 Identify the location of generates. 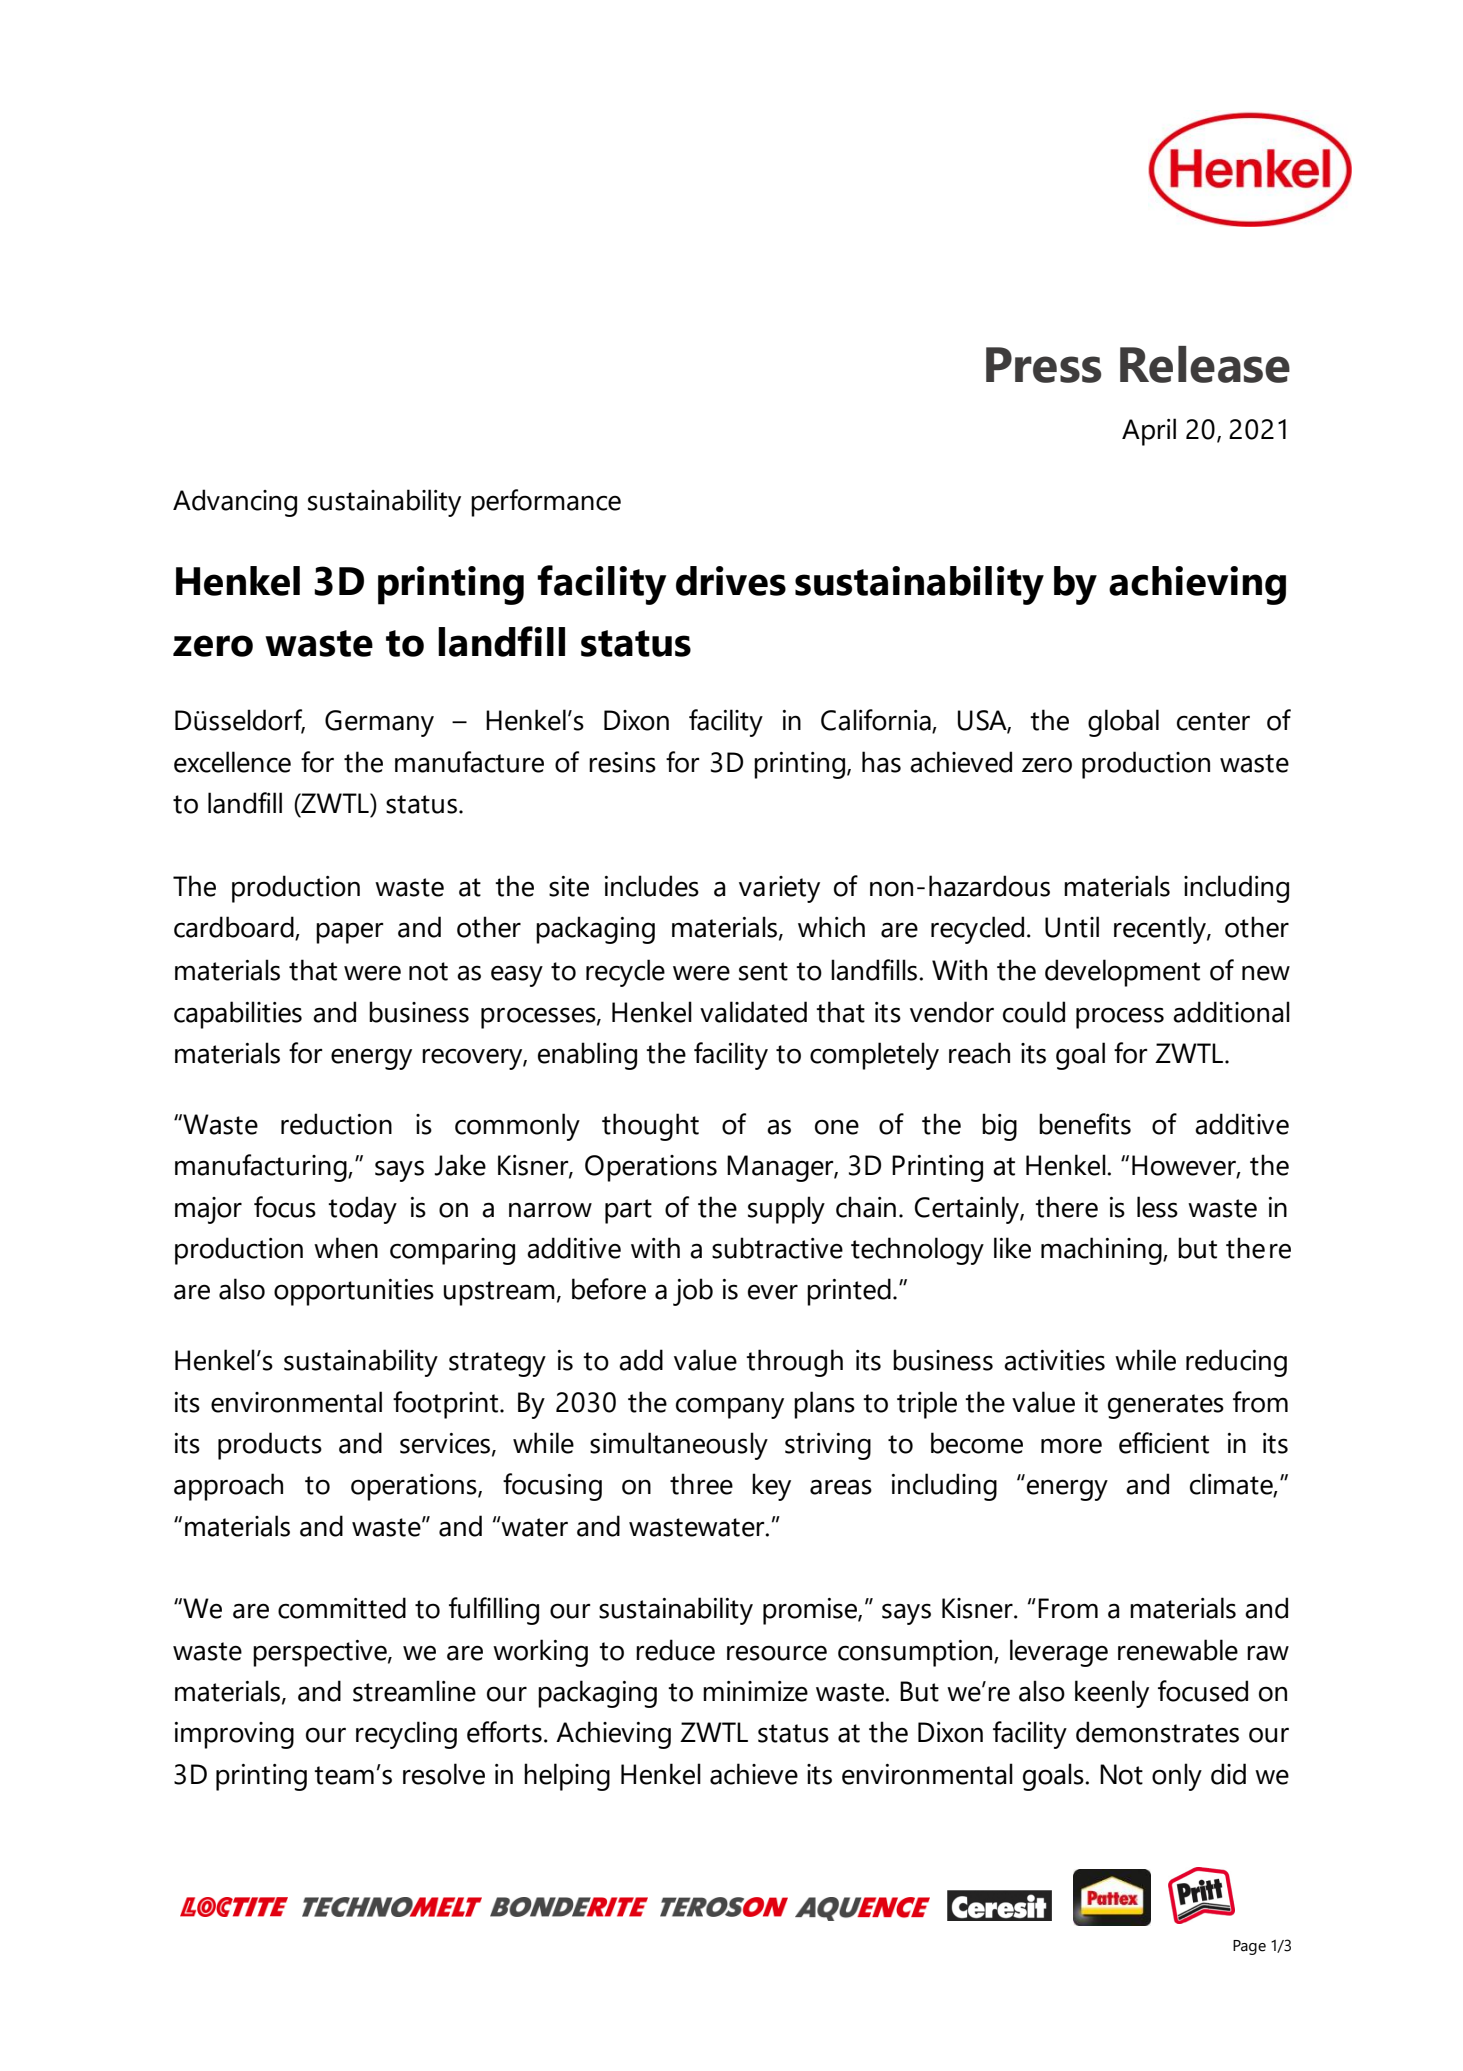
(1166, 1406).
